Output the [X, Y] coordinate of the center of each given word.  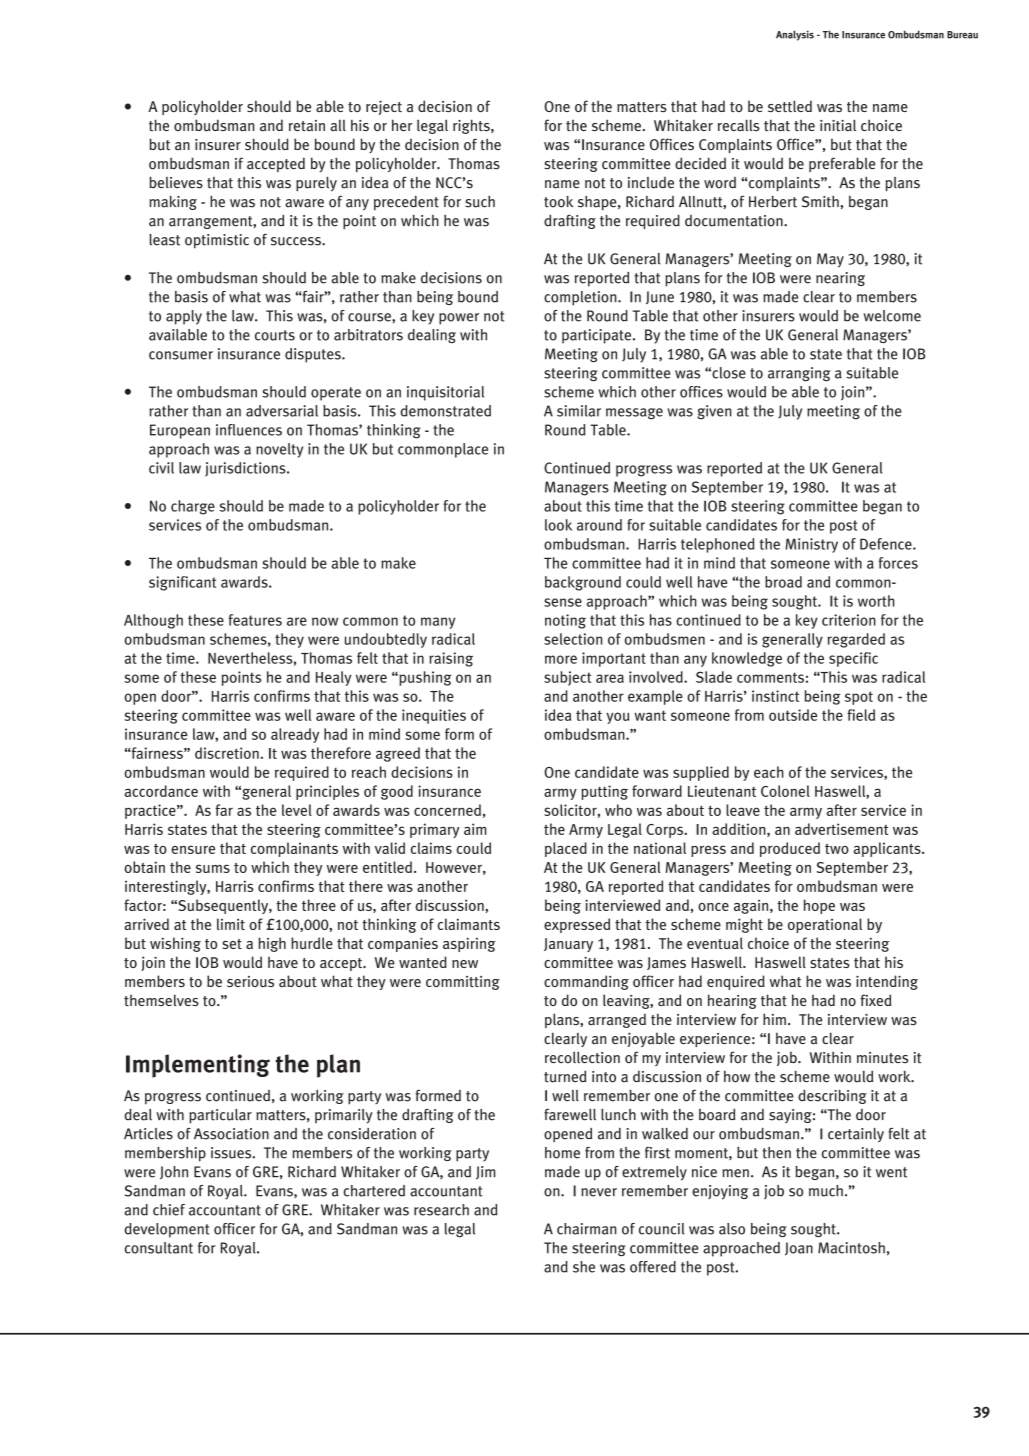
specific [853, 659]
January [568, 945]
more [561, 659]
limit [231, 924]
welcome [892, 316]
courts [275, 335]
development [167, 1230]
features [255, 620]
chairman [587, 1229]
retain [307, 126]
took [558, 202]
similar [579, 411]
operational [825, 925]
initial [838, 125]
